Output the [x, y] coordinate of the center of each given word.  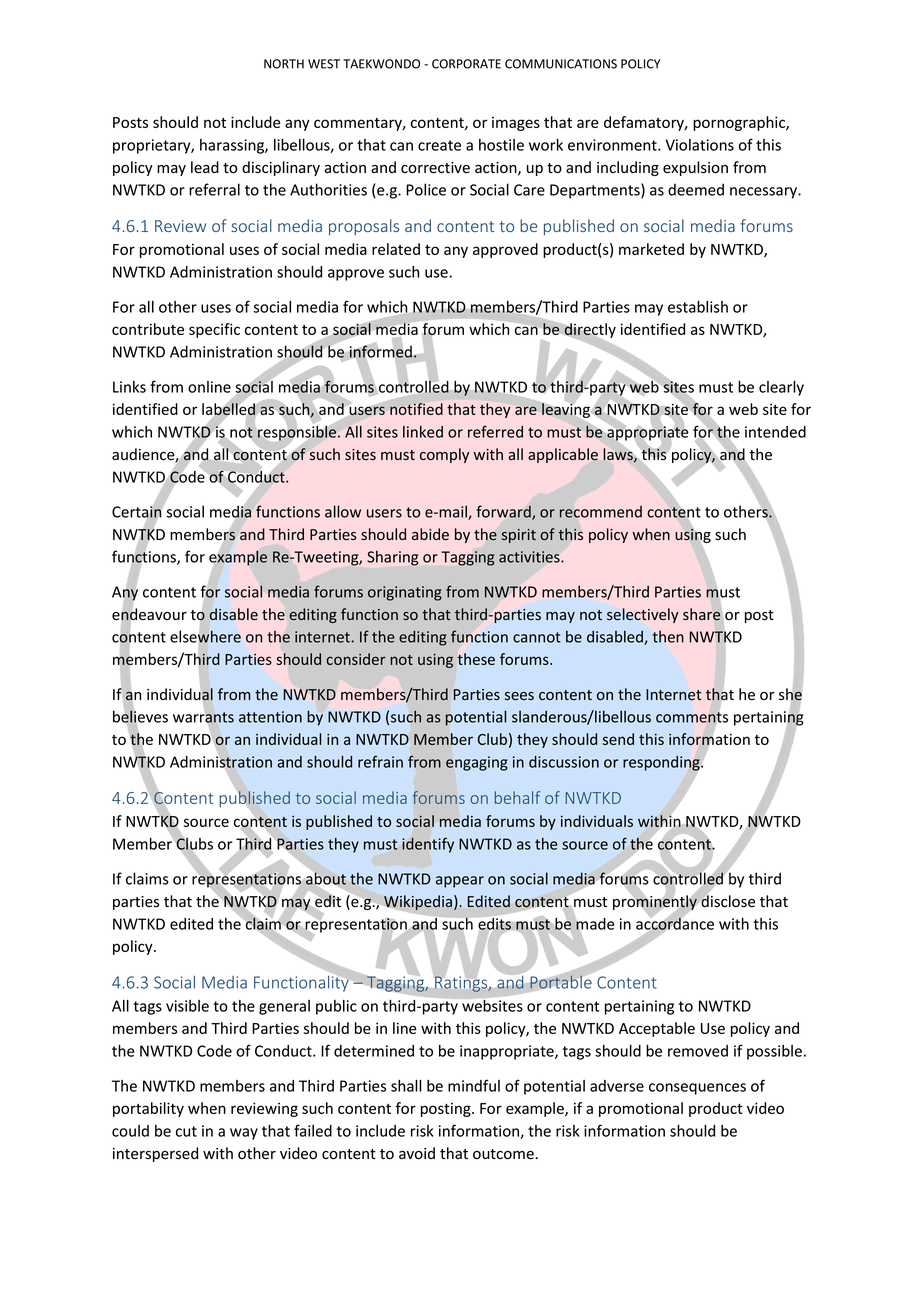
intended [775, 432]
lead [205, 167]
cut [186, 1131]
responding [662, 763]
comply [444, 455]
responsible [297, 433]
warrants [203, 717]
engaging [477, 763]
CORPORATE [466, 64]
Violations [700, 145]
